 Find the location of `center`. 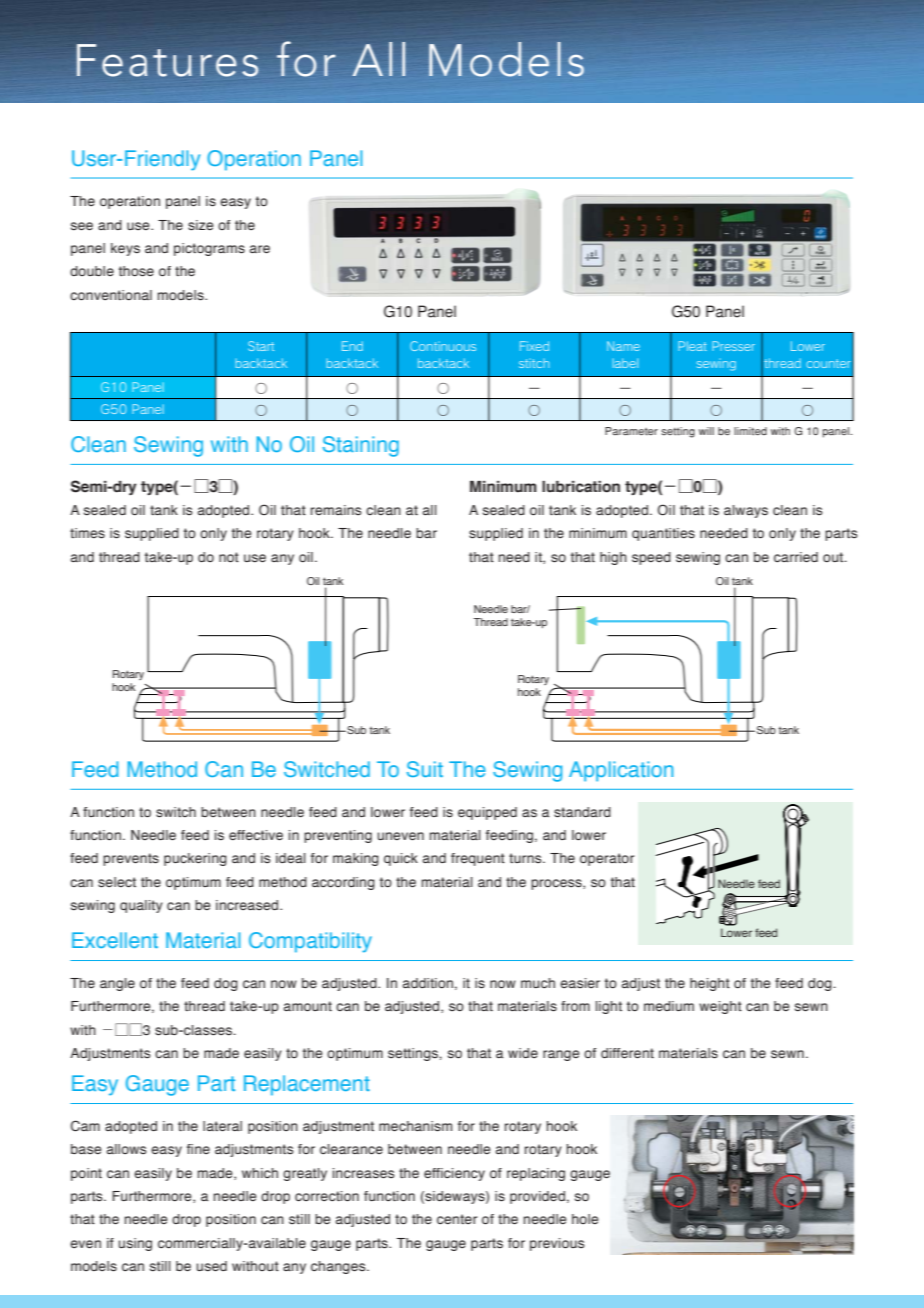

center is located at coordinates (457, 1219).
